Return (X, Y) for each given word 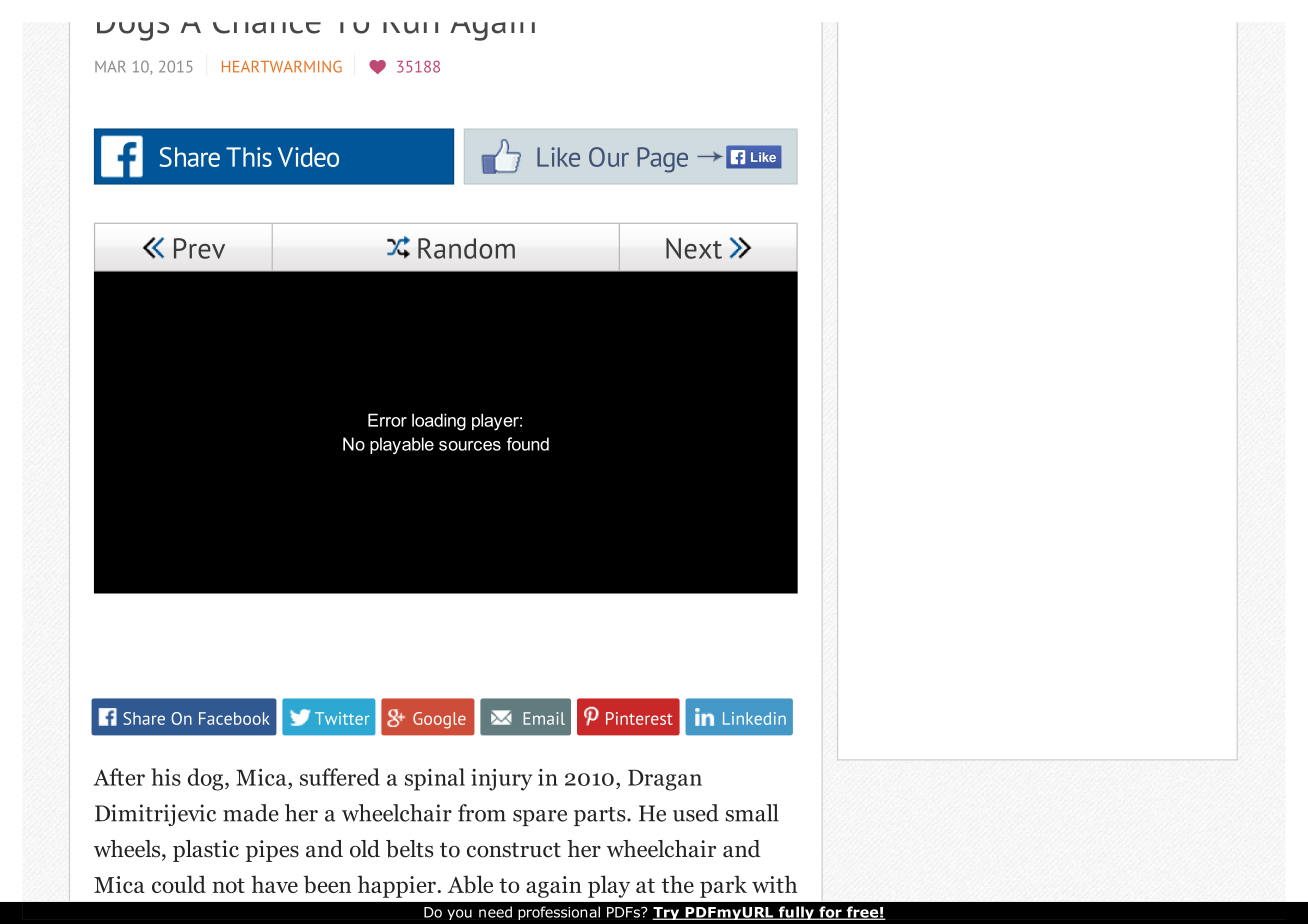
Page (662, 160)
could (179, 884)
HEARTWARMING (282, 66)
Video (308, 157)
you (459, 914)
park (723, 886)
